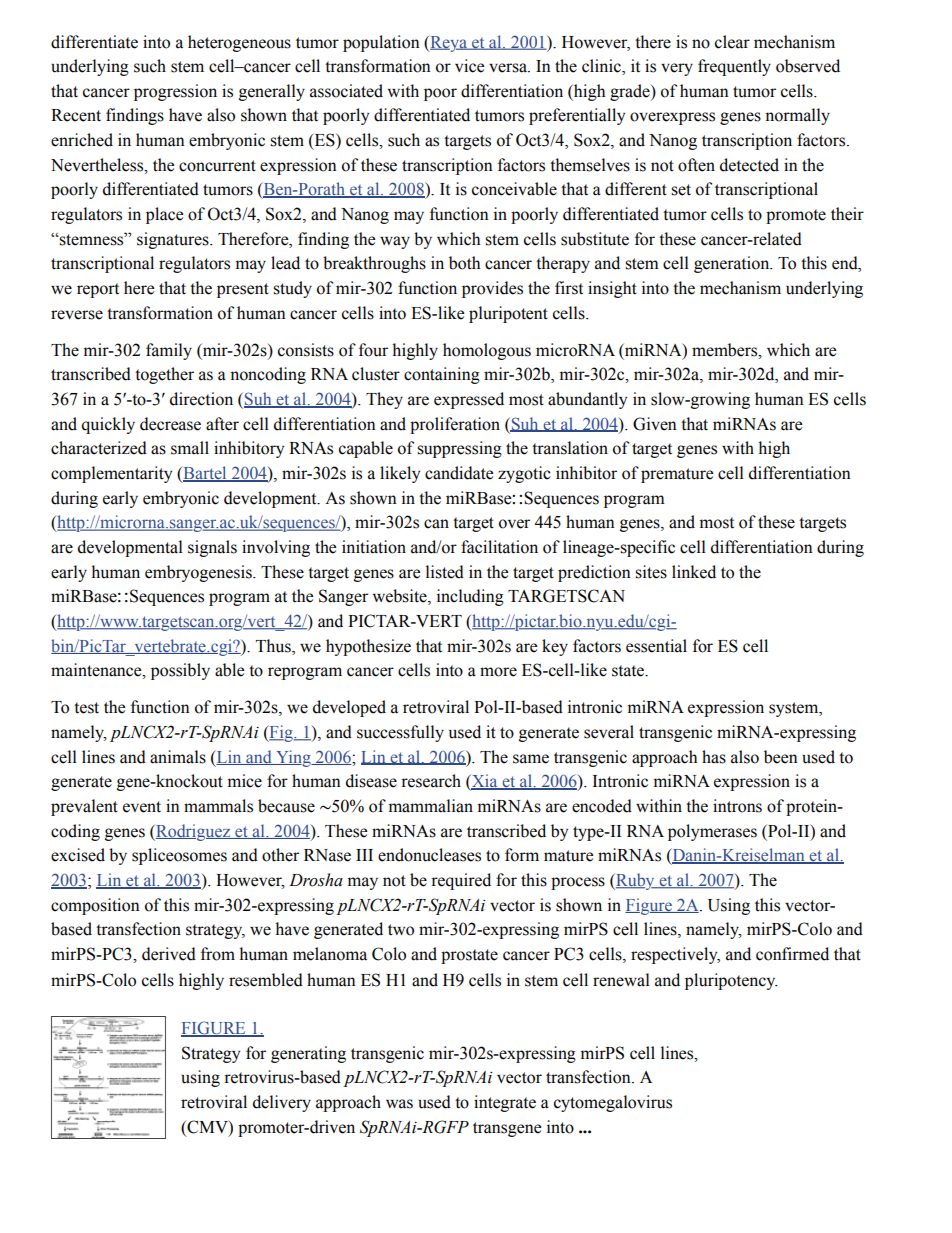 This screenshot has width=952, height=1233. Describe the element at coordinates (469, 66) in the screenshot. I see `vice` at that location.
